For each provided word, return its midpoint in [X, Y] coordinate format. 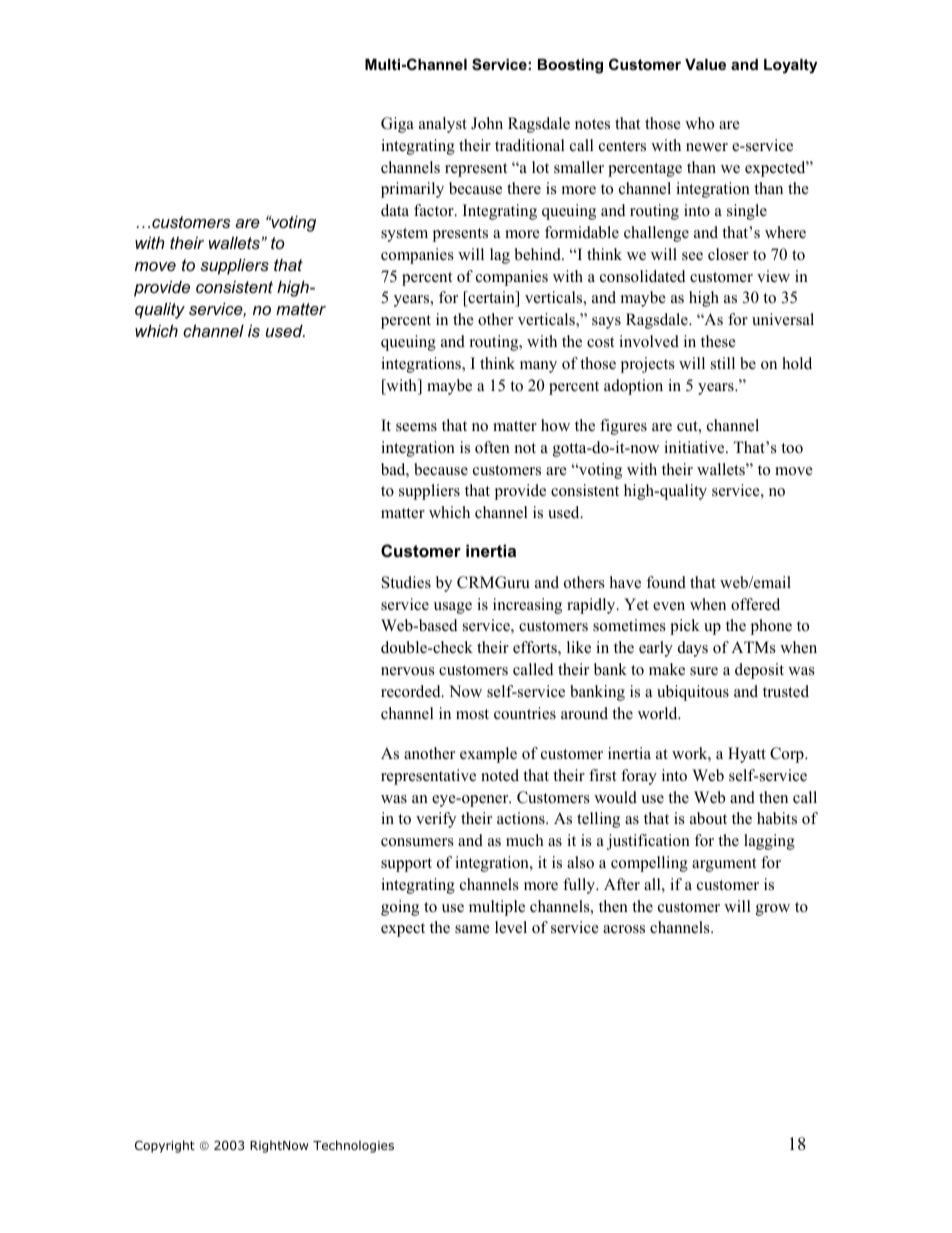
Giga [397, 125]
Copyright [165, 1146]
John [487, 123]
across [624, 929]
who [699, 123]
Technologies [353, 1146]
